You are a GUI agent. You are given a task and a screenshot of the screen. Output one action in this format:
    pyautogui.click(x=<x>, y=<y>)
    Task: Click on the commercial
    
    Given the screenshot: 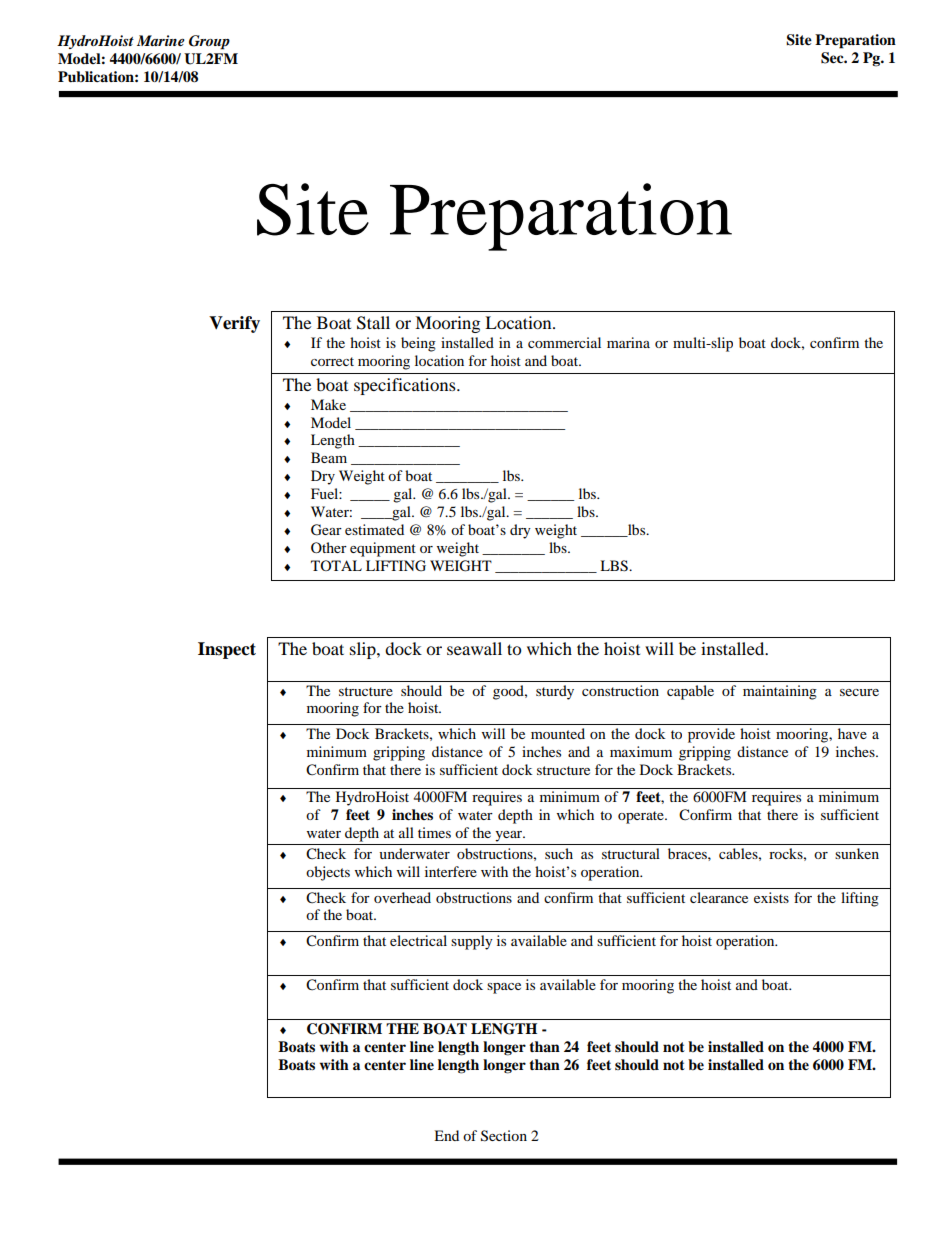 What is the action you would take?
    pyautogui.click(x=564, y=342)
